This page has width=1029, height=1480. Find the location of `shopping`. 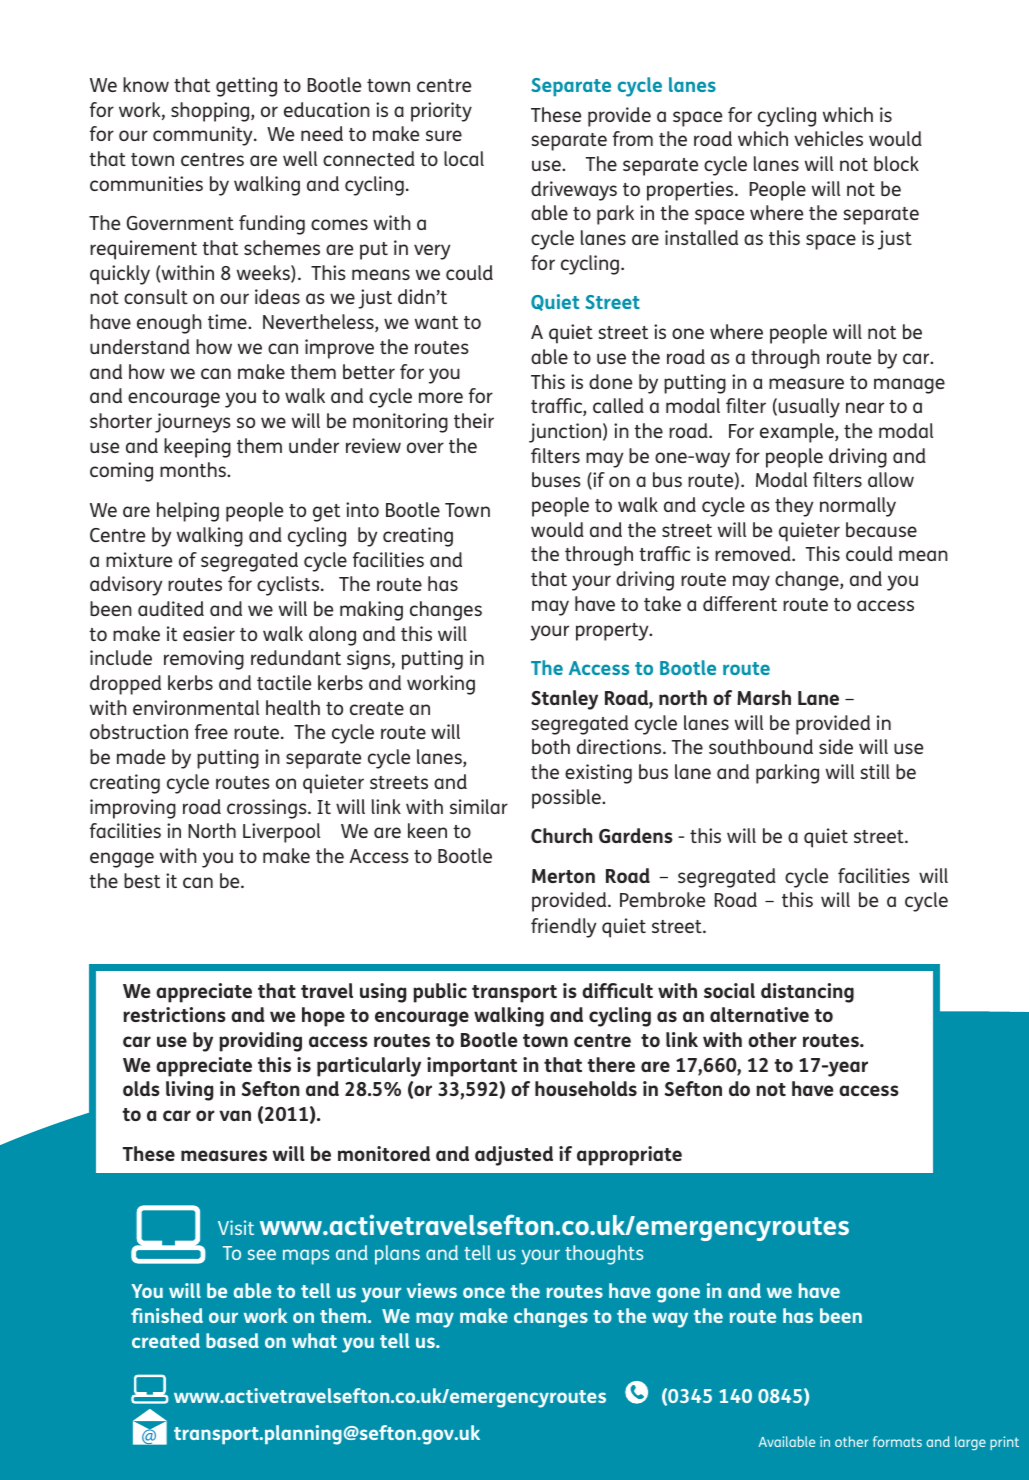

shopping is located at coordinates (211, 112).
